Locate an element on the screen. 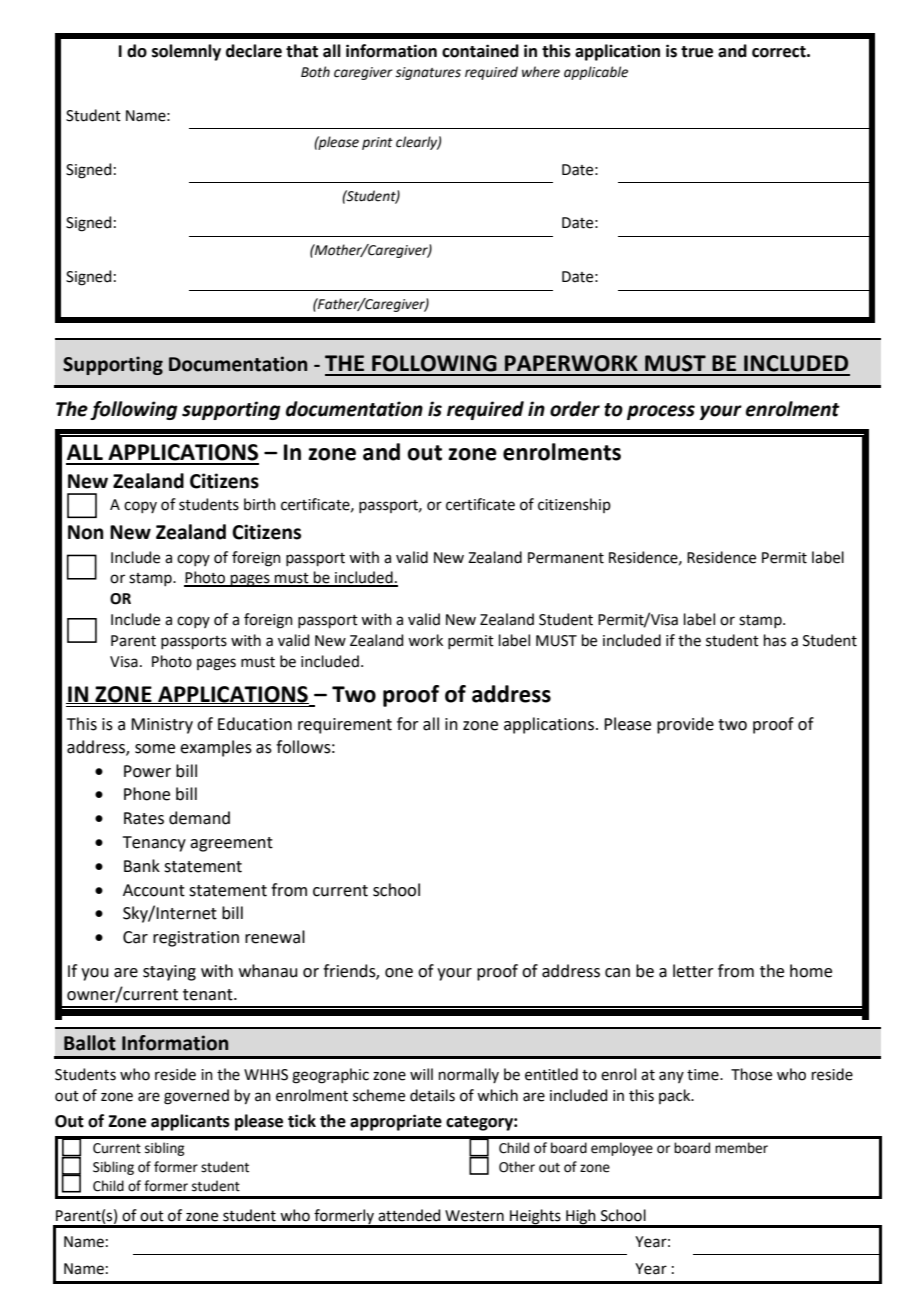 The height and width of the screenshot is (1308, 924). Western is located at coordinates (474, 1216).
